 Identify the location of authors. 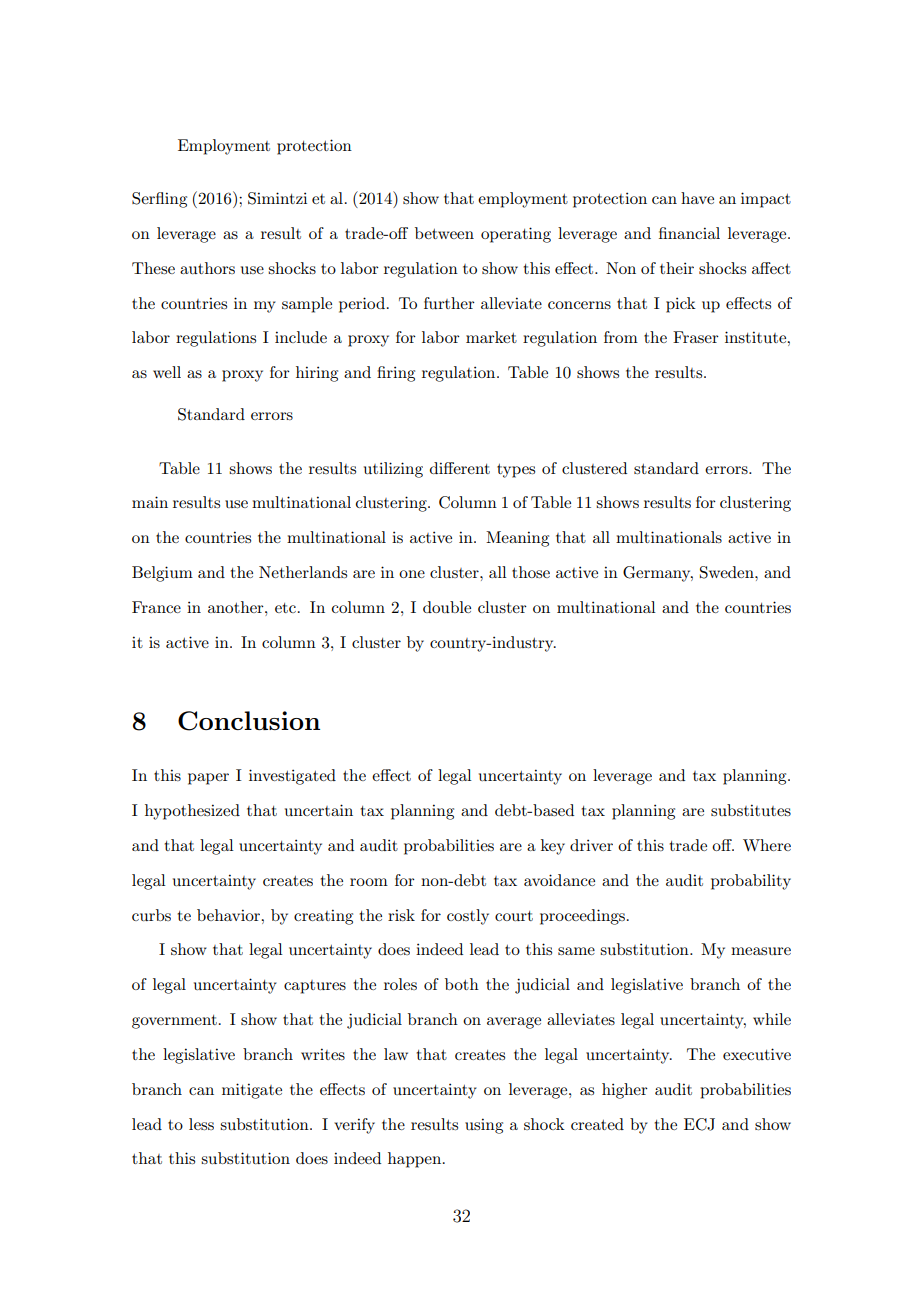
(207, 268).
